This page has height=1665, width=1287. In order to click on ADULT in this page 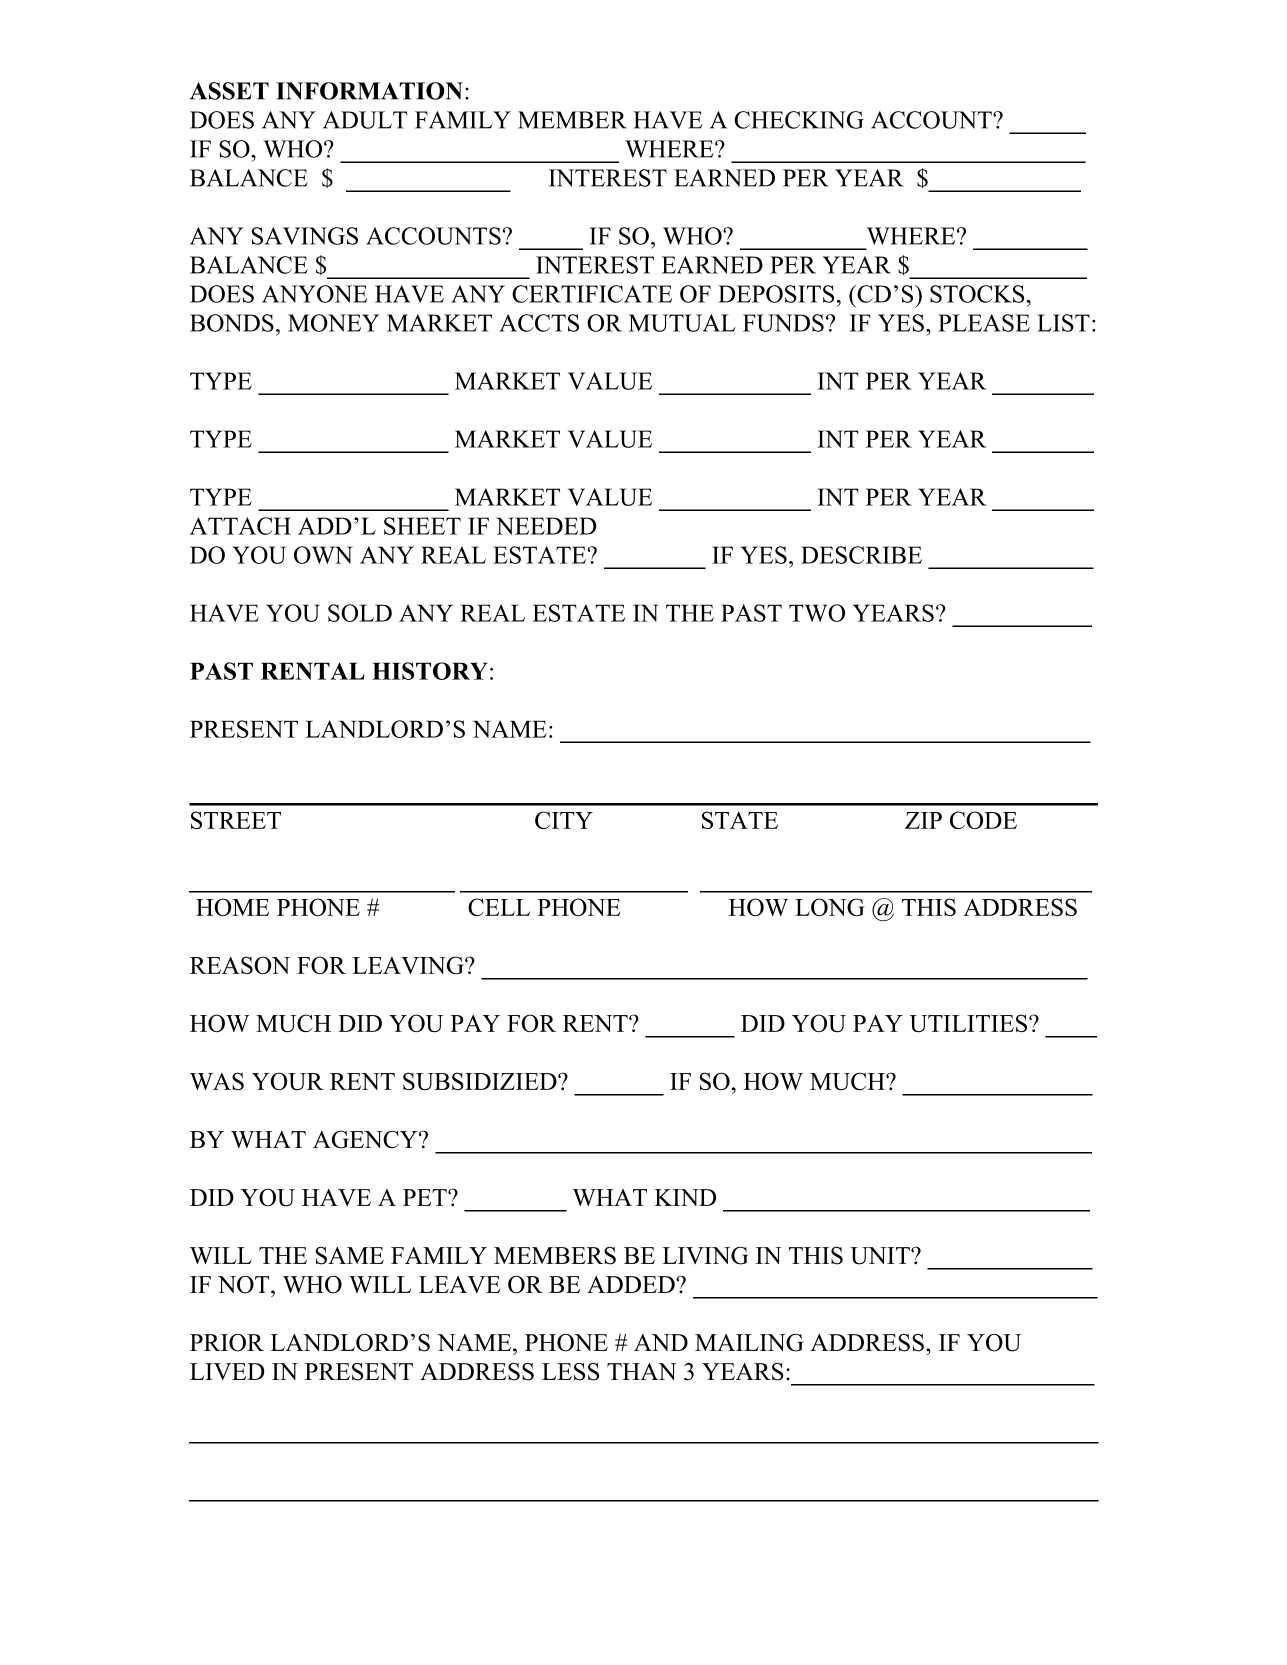, I will do `click(365, 120)`.
